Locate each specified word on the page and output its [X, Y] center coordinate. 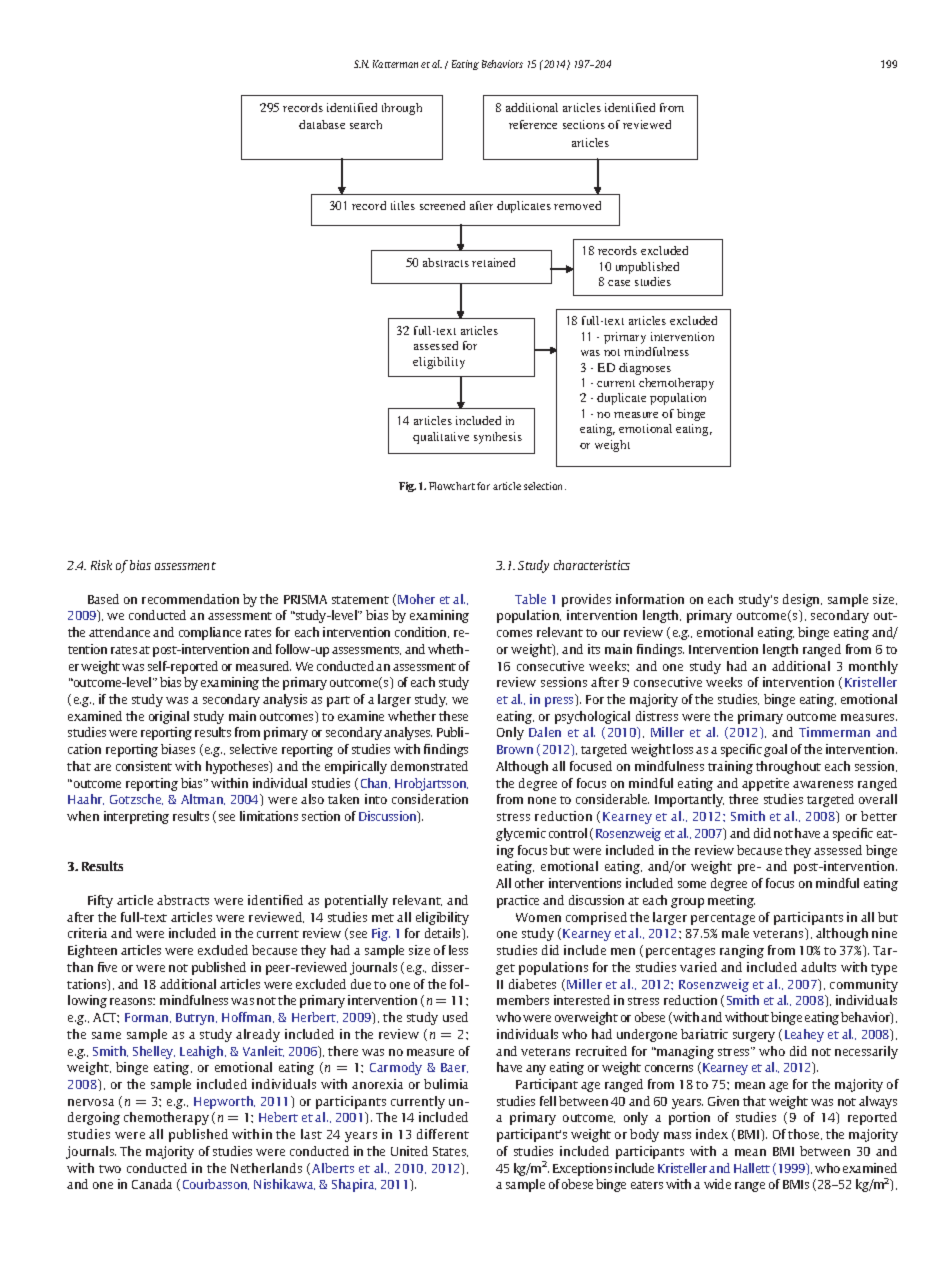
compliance [210, 633]
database [322, 124]
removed [577, 205]
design [802, 600]
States [450, 1152]
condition [422, 632]
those [805, 1134]
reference [533, 124]
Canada [152, 1184]
